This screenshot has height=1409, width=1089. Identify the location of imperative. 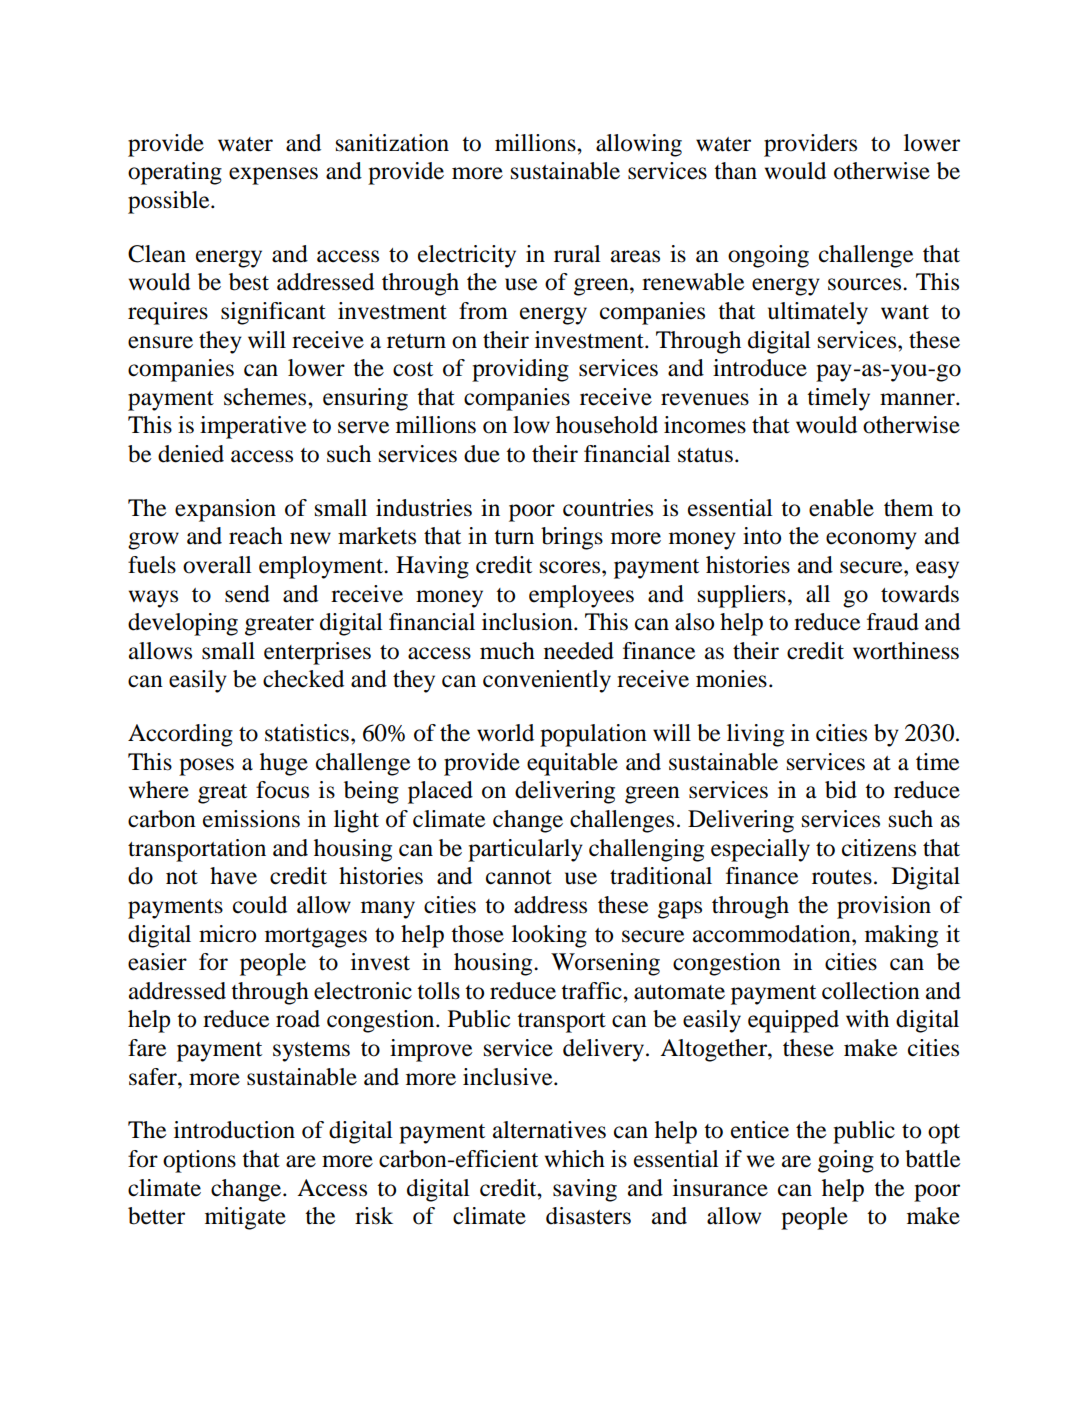
(253, 427).
